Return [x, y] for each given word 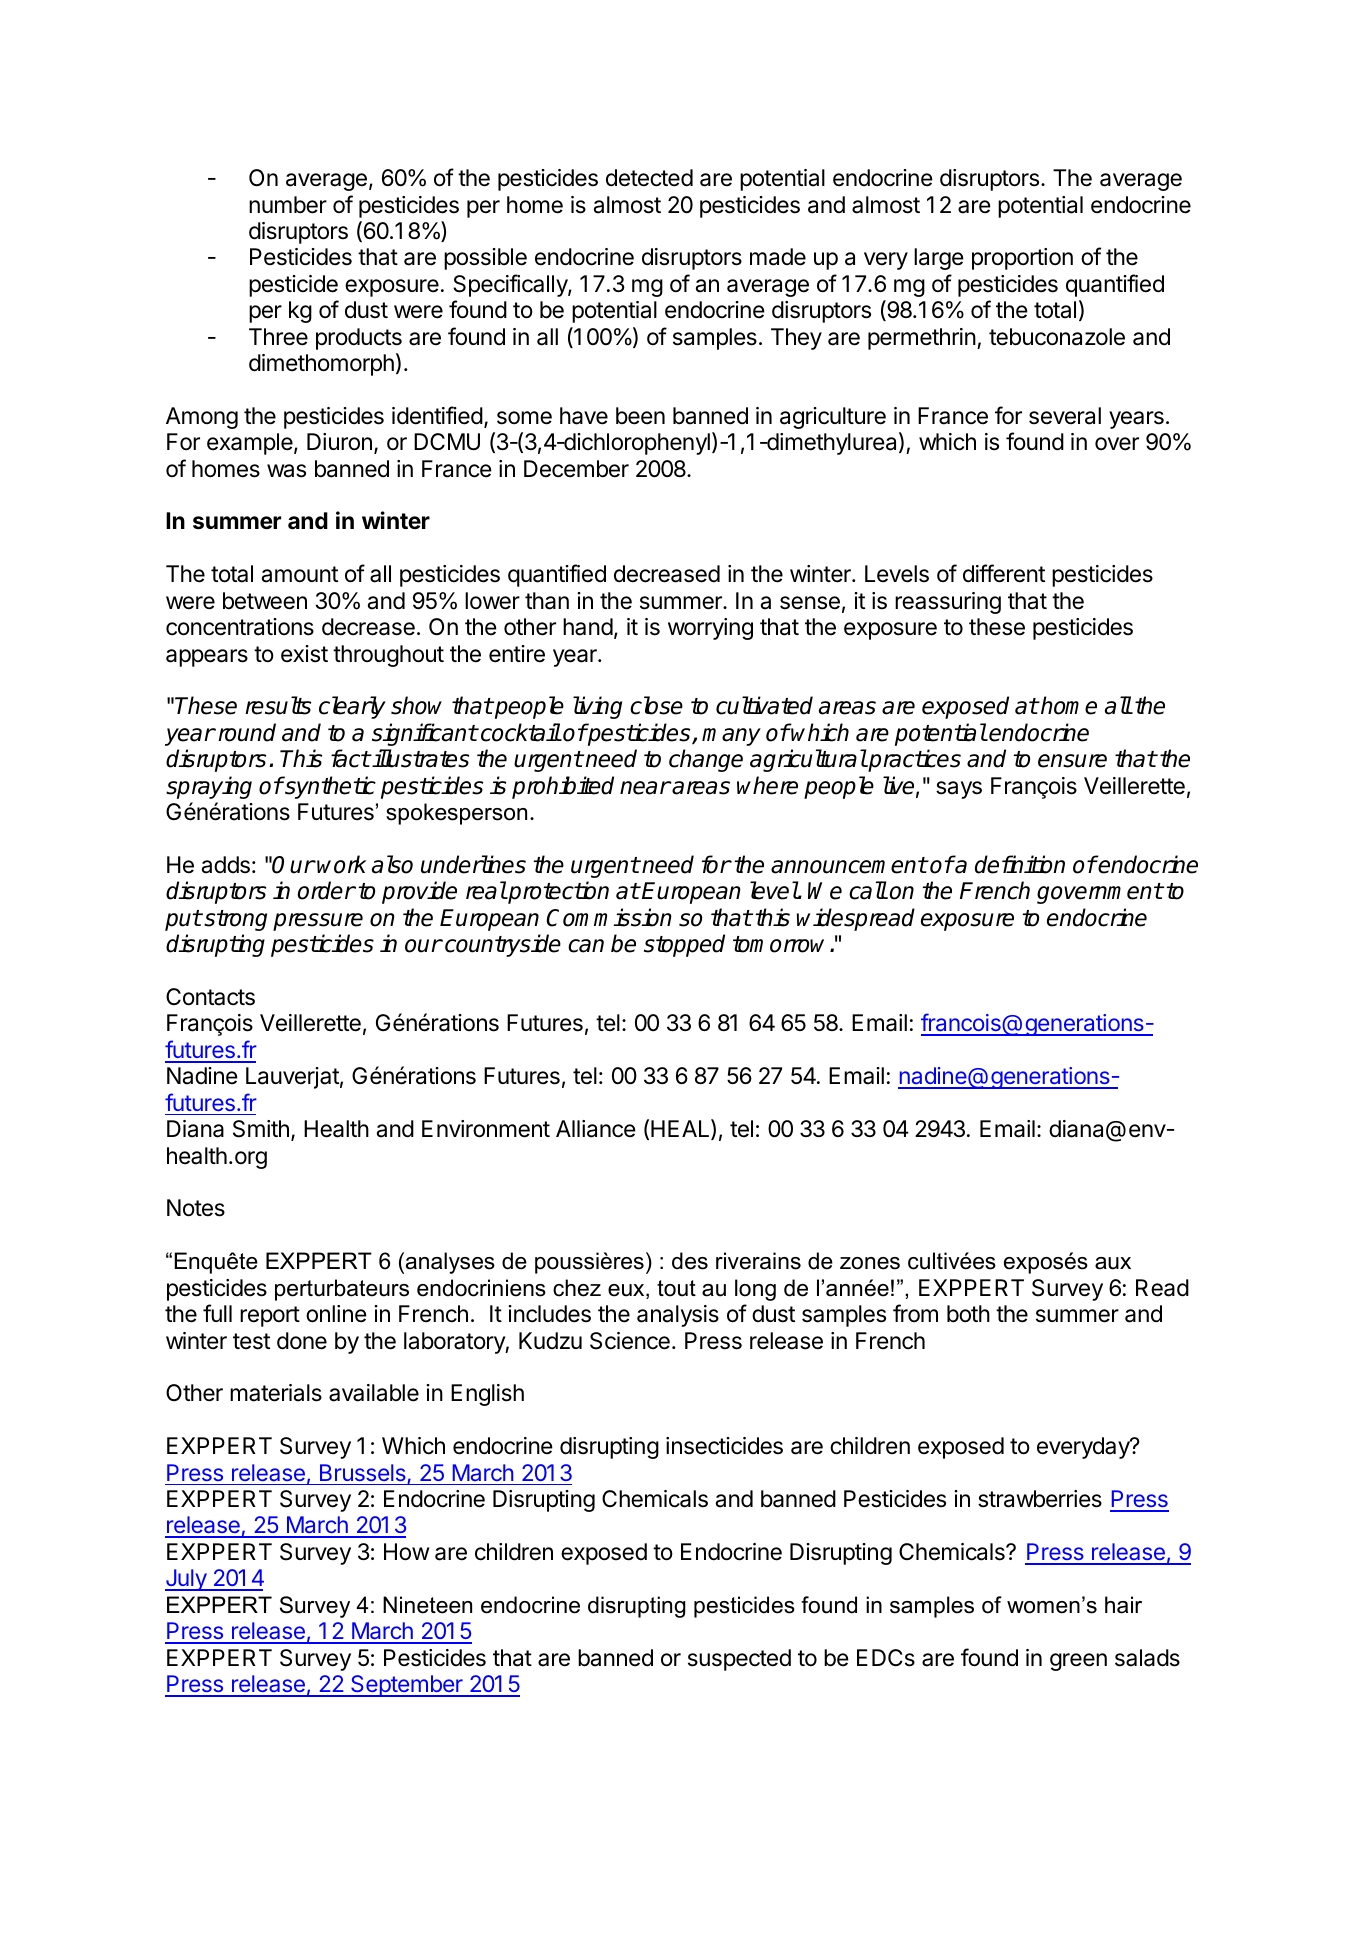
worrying [710, 629]
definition [1020, 864]
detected [649, 178]
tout [676, 1288]
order [326, 890]
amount [300, 574]
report [270, 1316]
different [1004, 573]
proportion [1022, 259]
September [407, 1686]
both [968, 1314]
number [288, 205]
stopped [684, 945]
